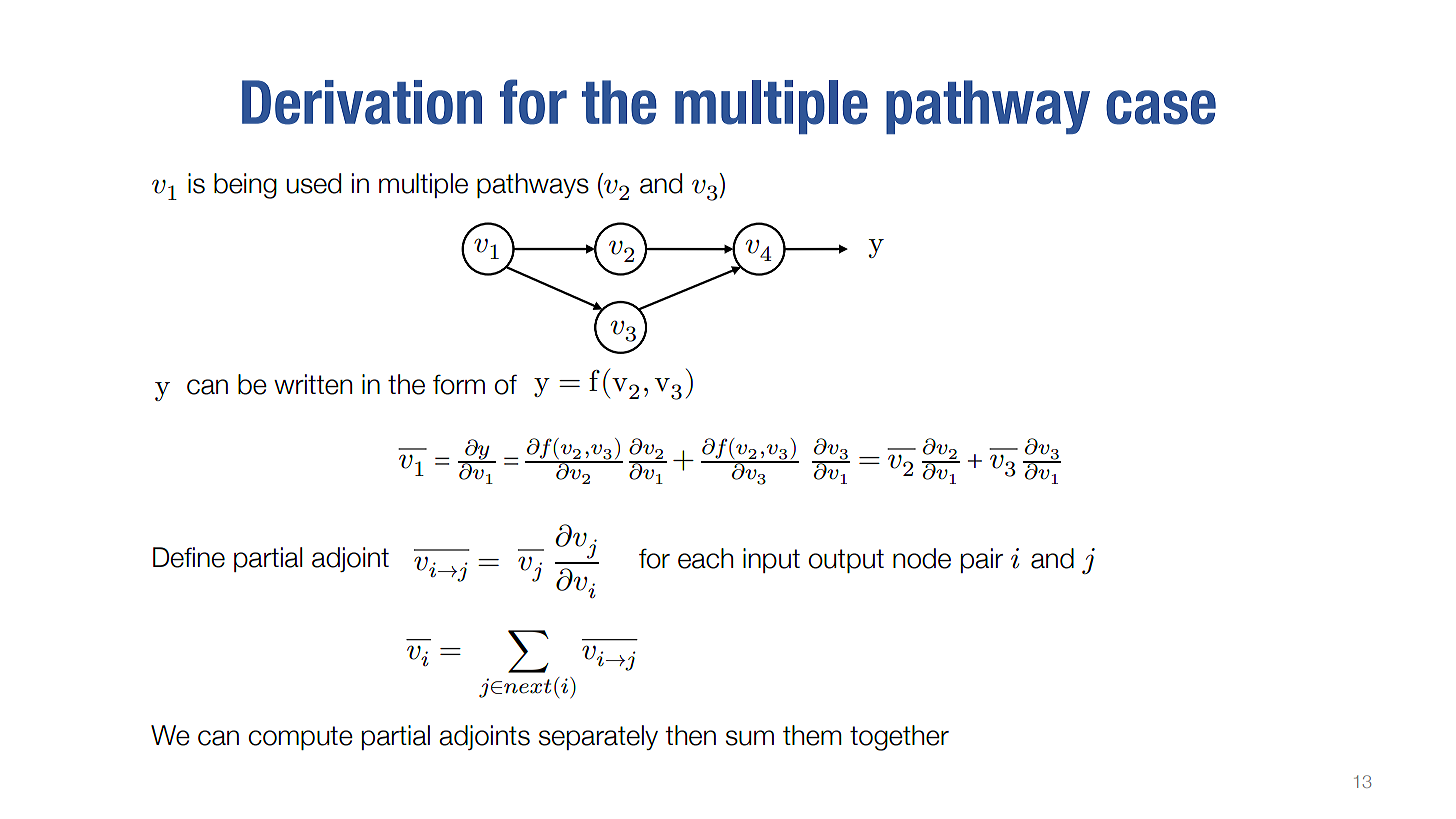  Describe the element at coordinates (690, 735) in the image. I see `then` at that location.
